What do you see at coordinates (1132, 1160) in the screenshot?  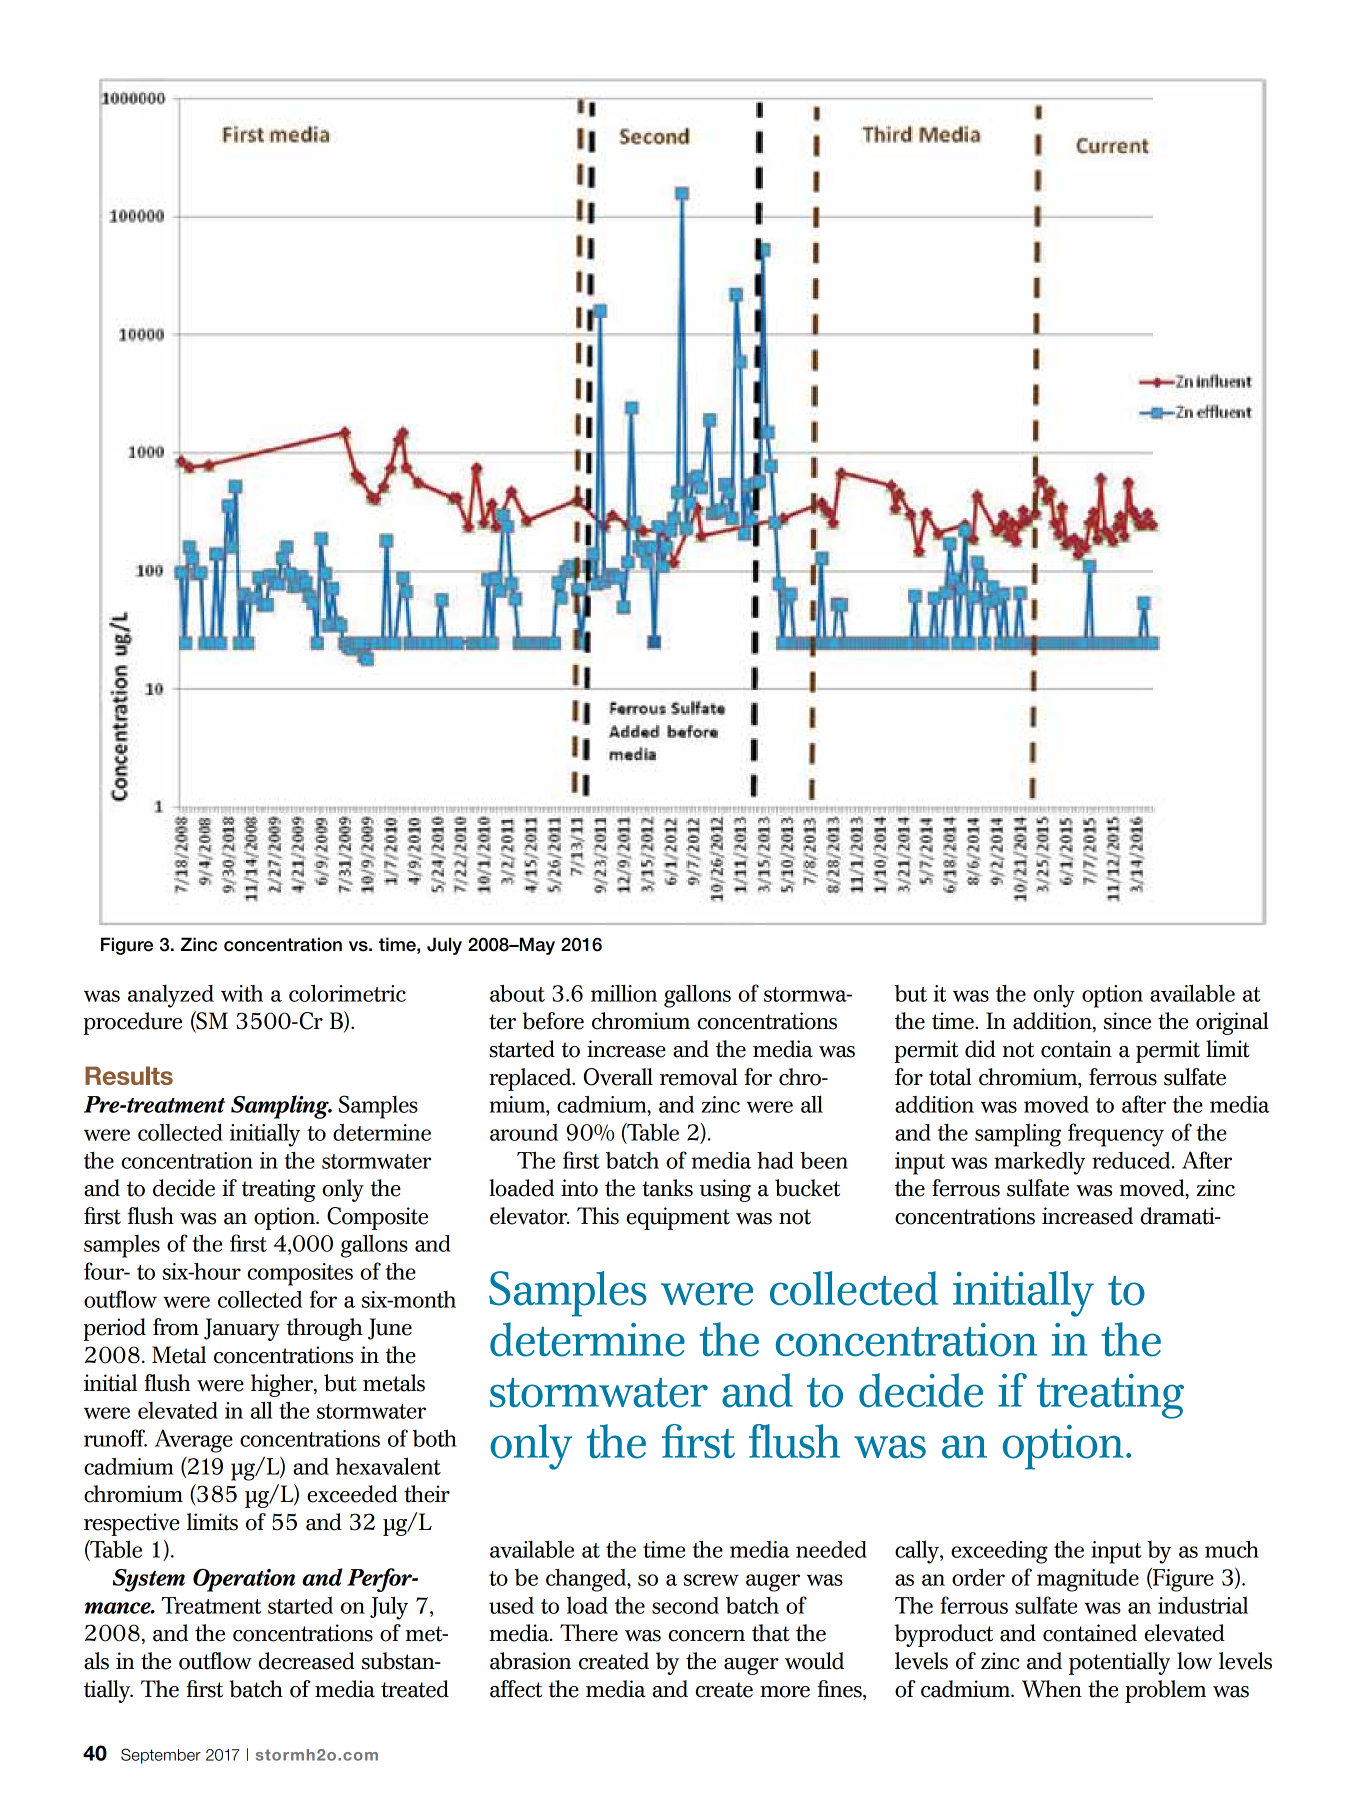 I see `reduced` at bounding box center [1132, 1160].
